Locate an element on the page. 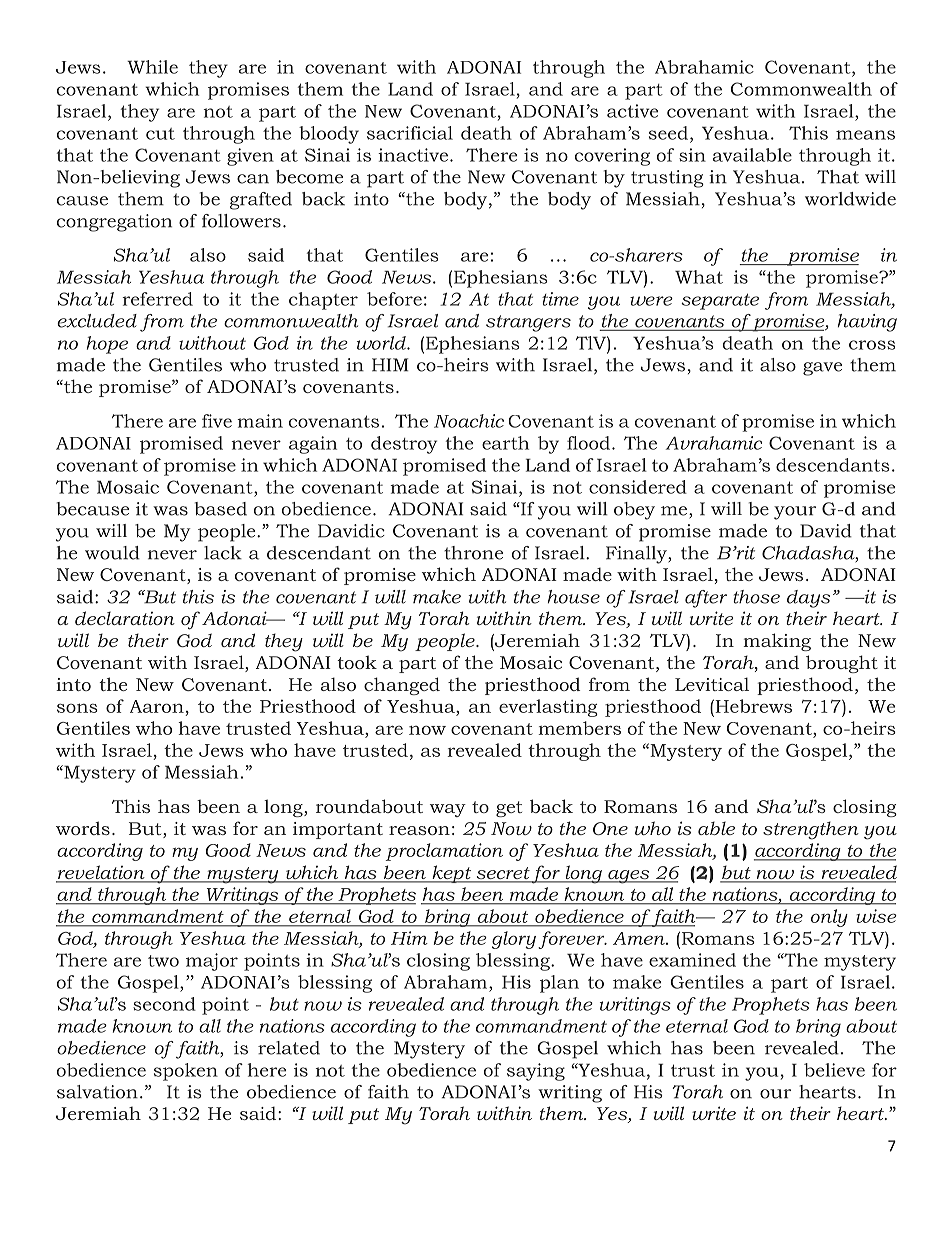 This document has height=1233, width=952. spoken is located at coordinates (186, 1072).
